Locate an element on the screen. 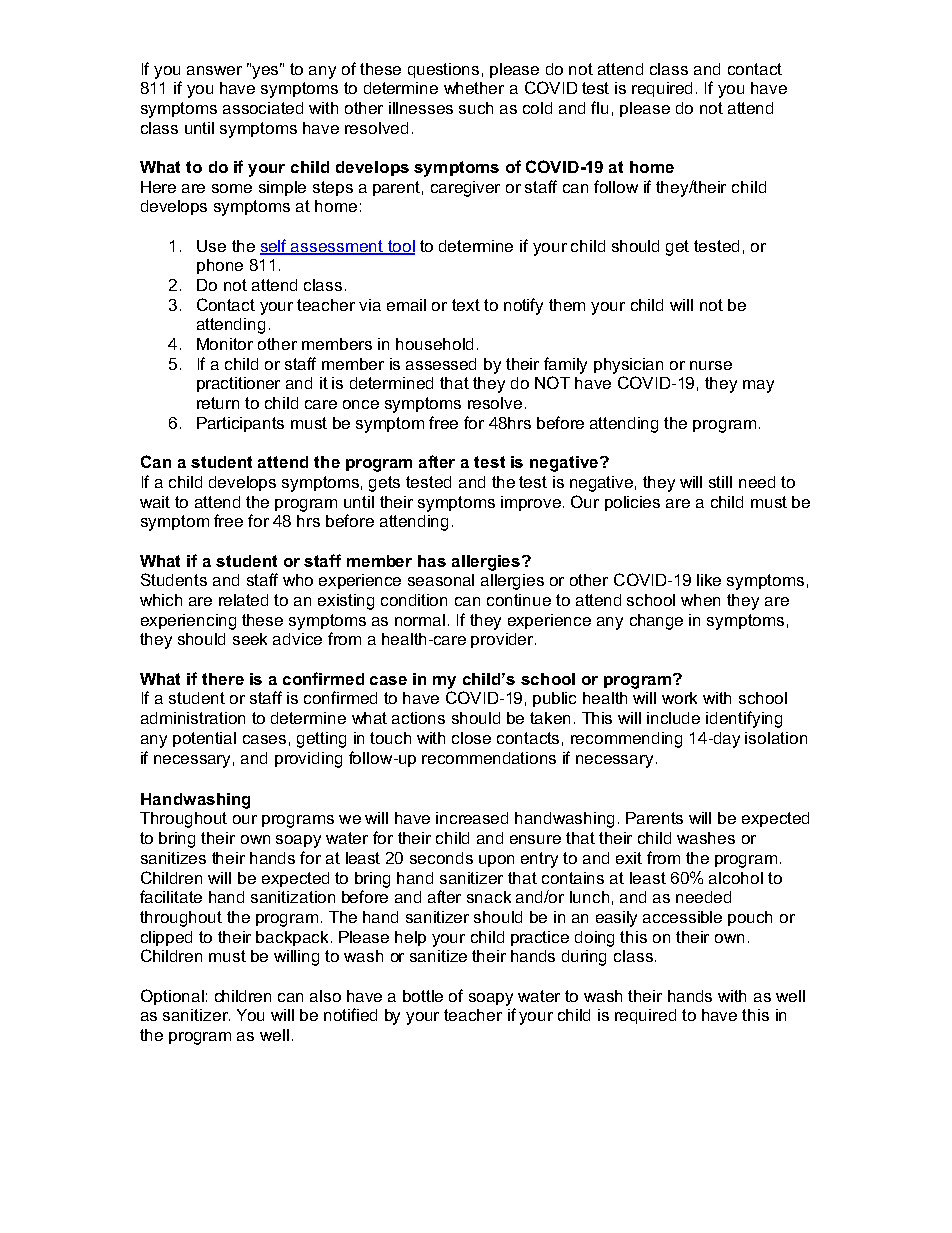 The height and width of the screenshot is (1233, 952). gets is located at coordinates (384, 484).
